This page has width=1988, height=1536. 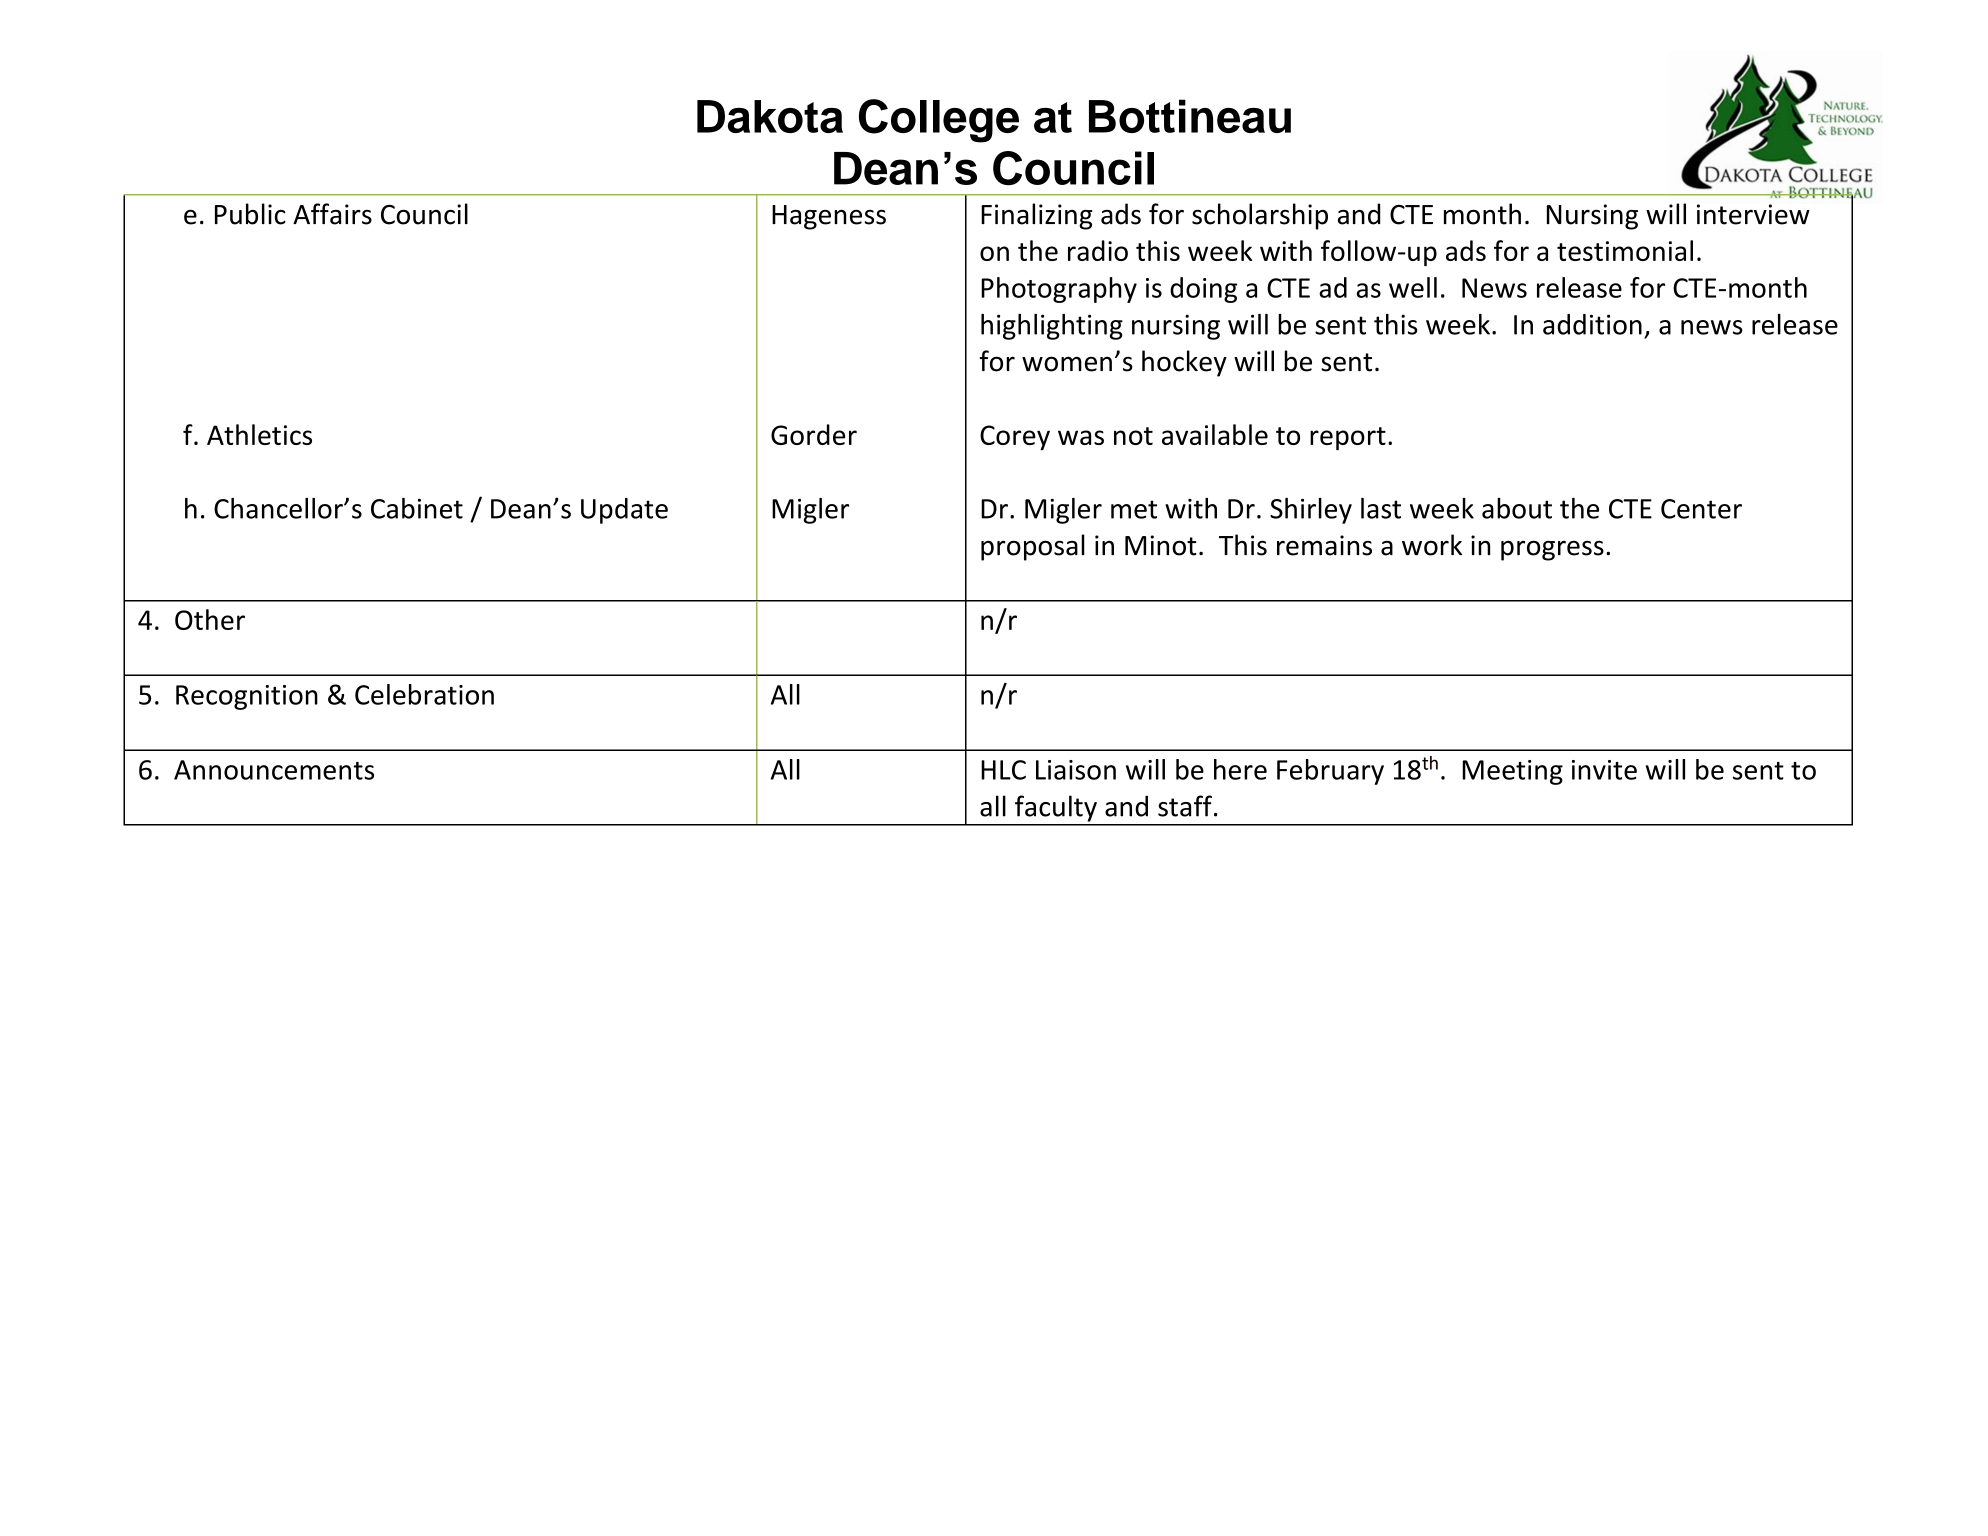 What do you see at coordinates (1592, 324) in the page?
I see `addition` at bounding box center [1592, 324].
